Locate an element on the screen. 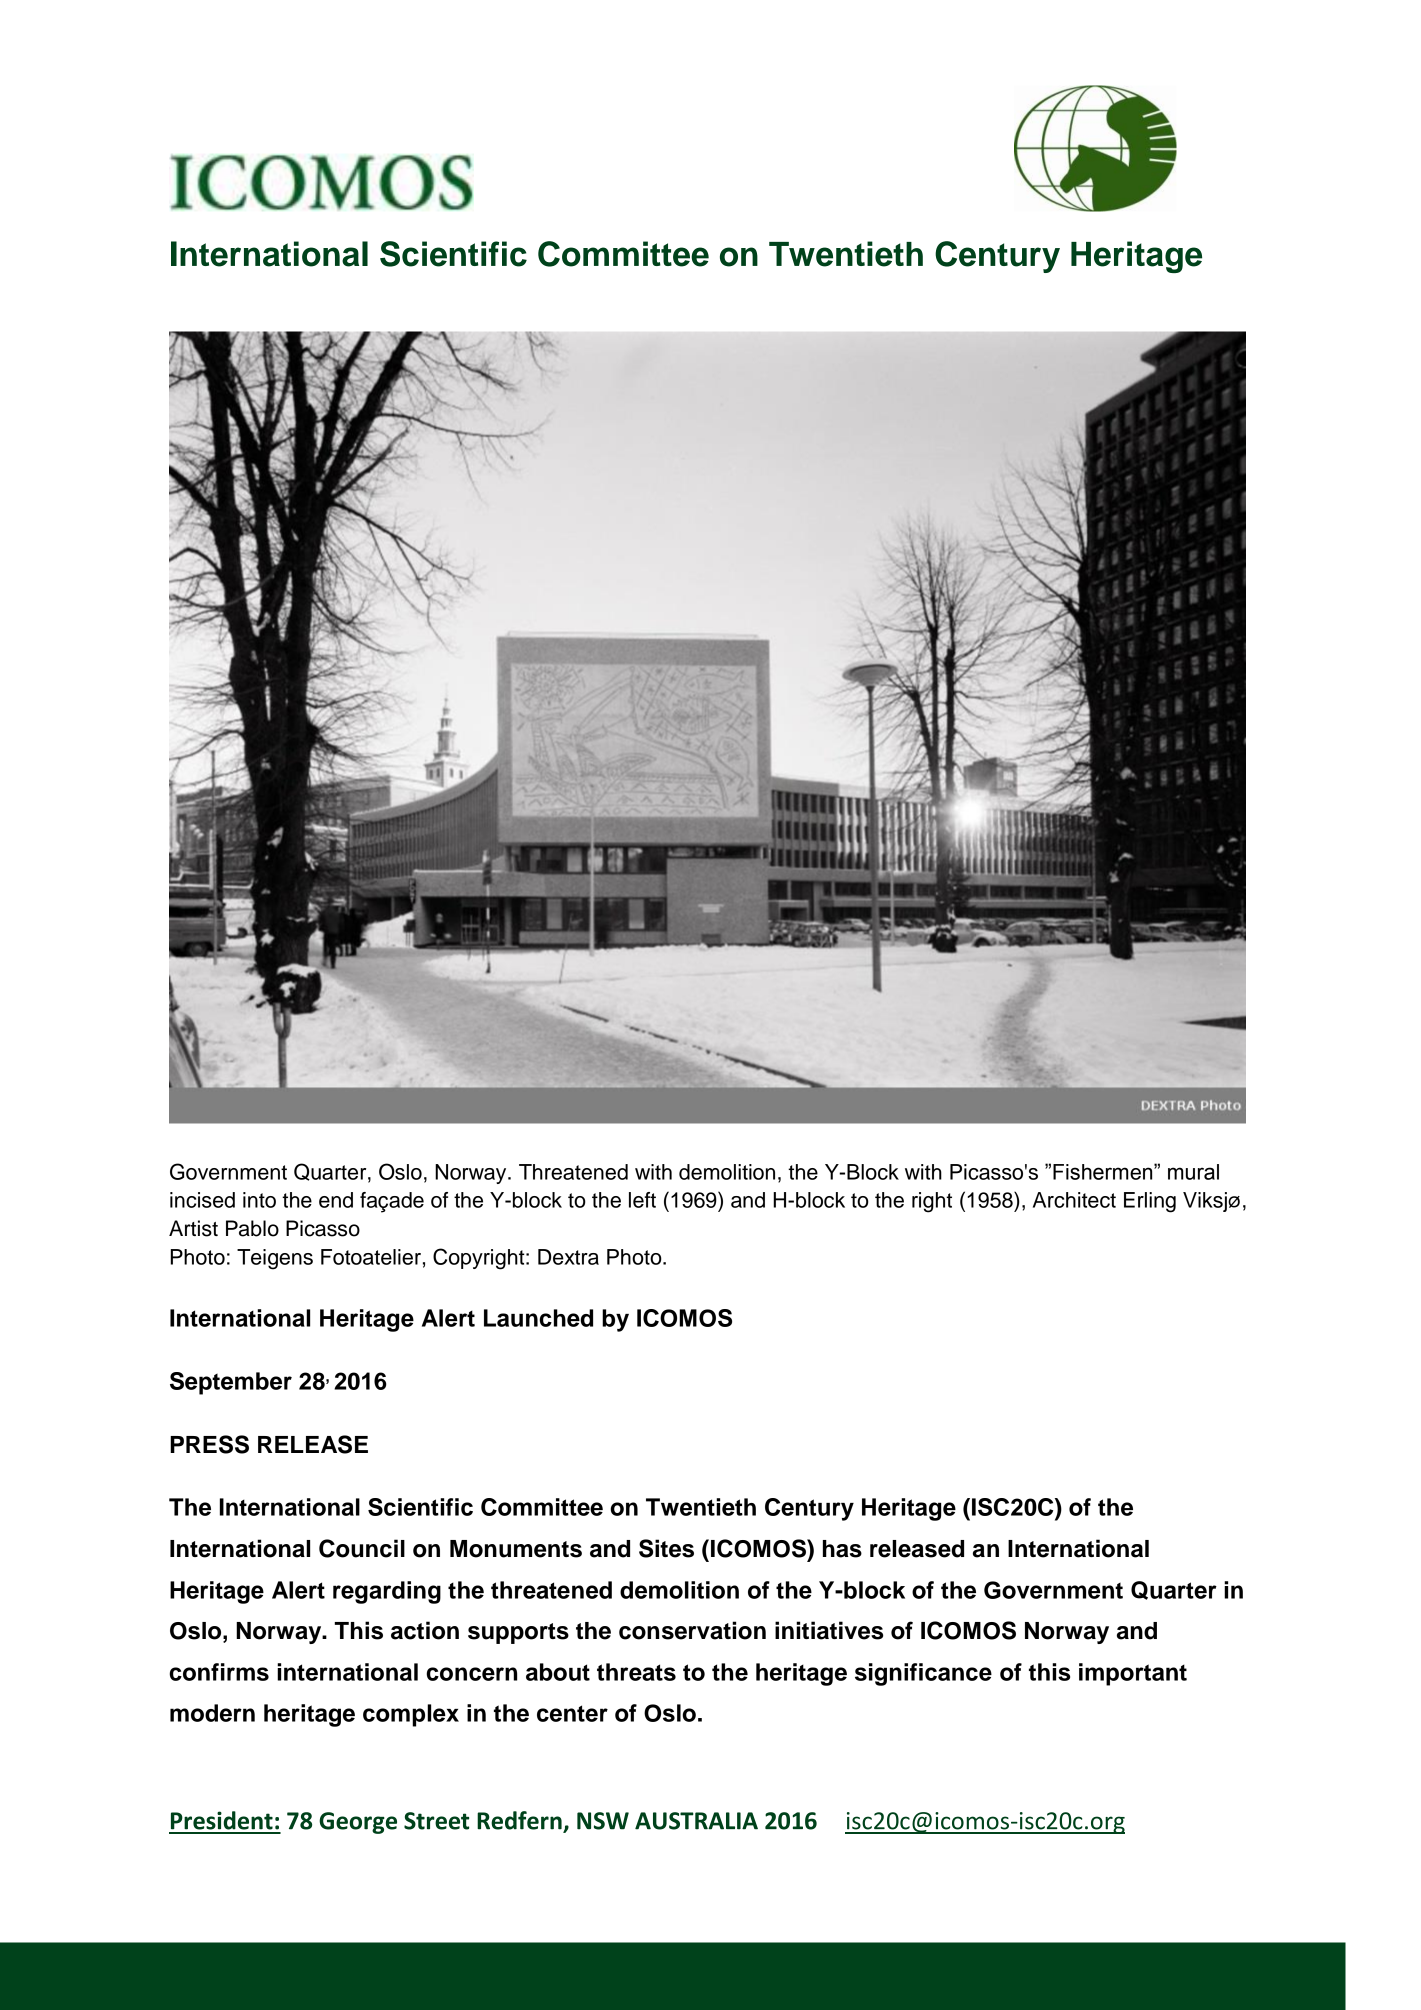 The image size is (1421, 2010). left is located at coordinates (642, 1200).
